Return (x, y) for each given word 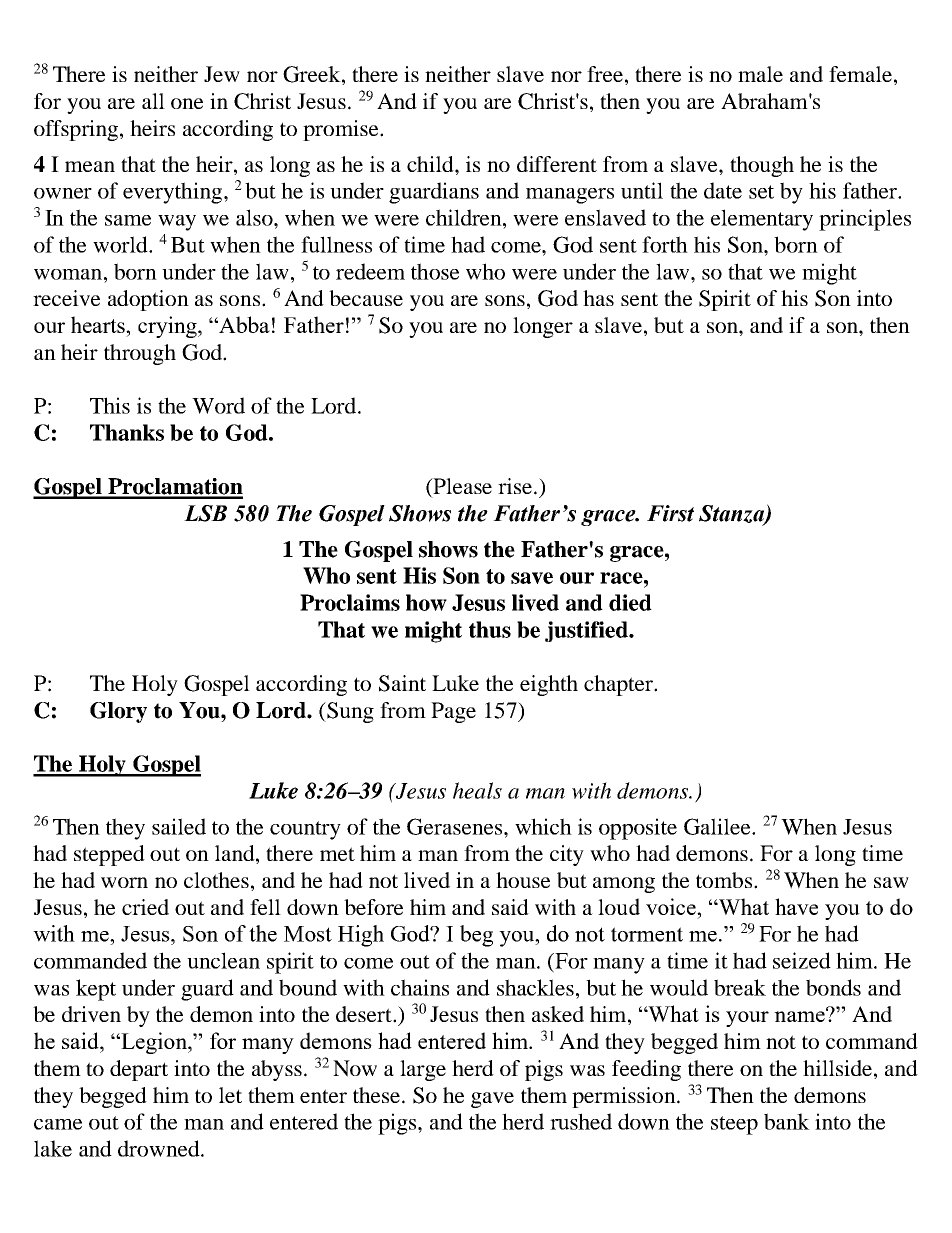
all (153, 101)
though (762, 166)
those (435, 271)
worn (124, 882)
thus (490, 629)
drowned (160, 1148)
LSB (205, 513)
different (557, 164)
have (796, 906)
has (598, 298)
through (140, 354)
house (523, 880)
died (630, 602)
